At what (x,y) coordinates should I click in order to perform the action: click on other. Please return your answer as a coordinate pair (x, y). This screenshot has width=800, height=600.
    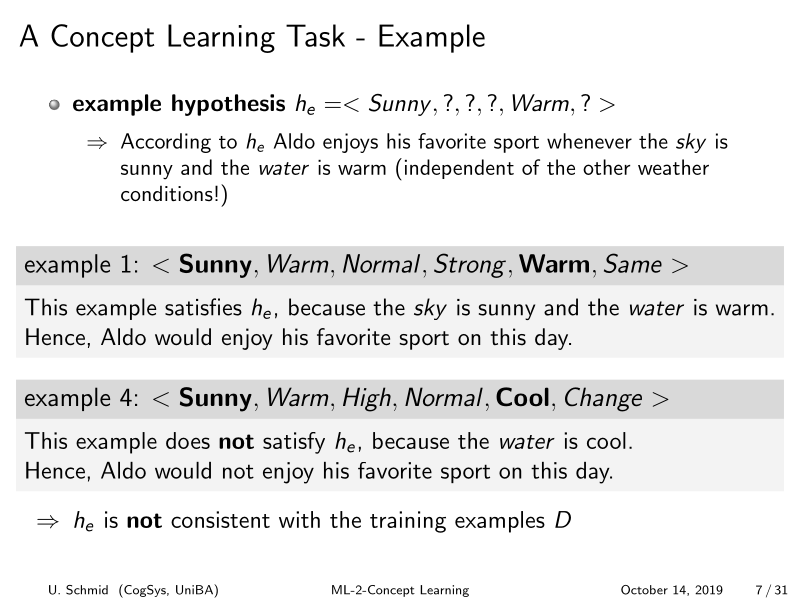
    Looking at the image, I should click on (606, 167).
